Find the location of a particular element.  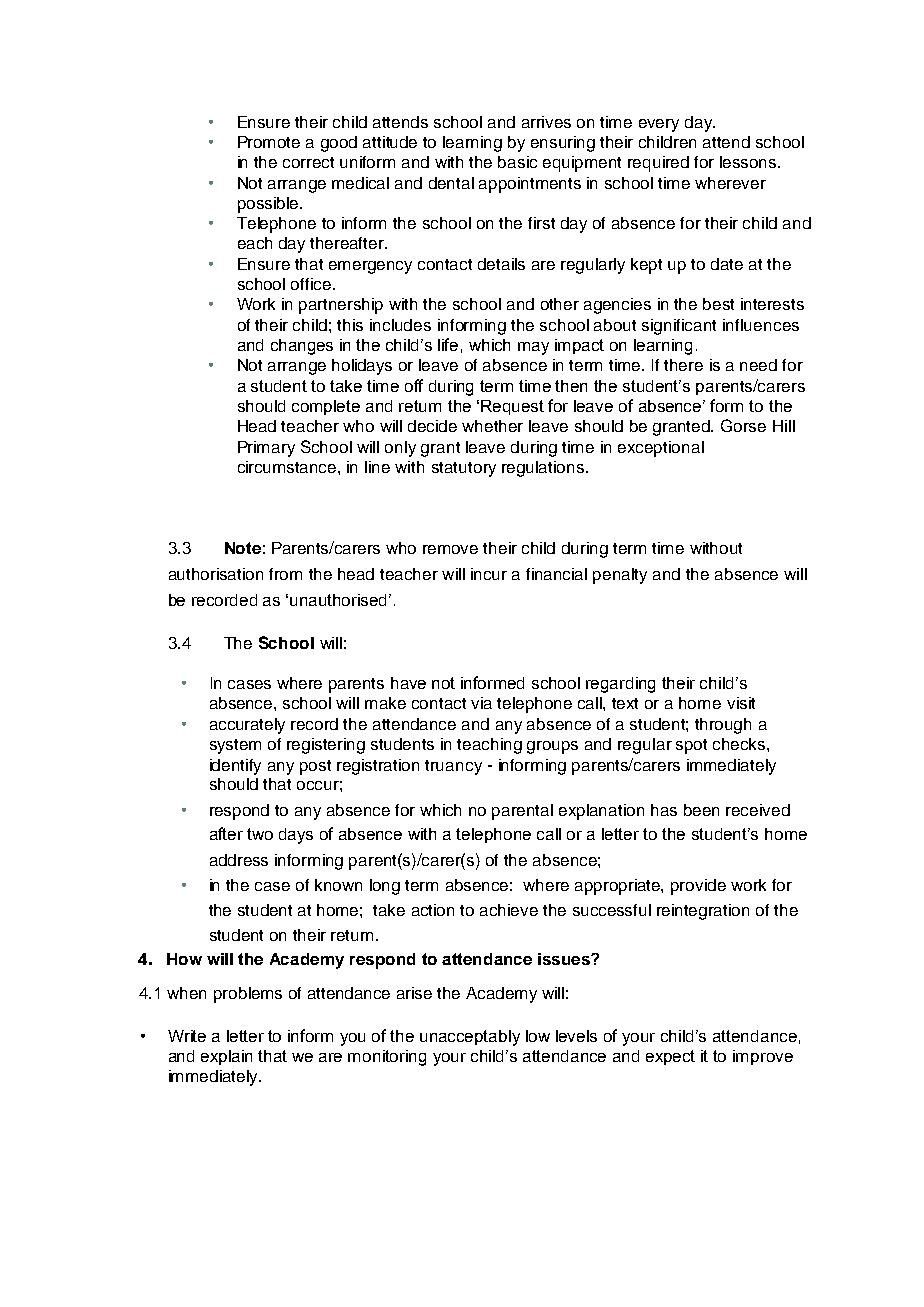

lessons is located at coordinates (749, 162).
